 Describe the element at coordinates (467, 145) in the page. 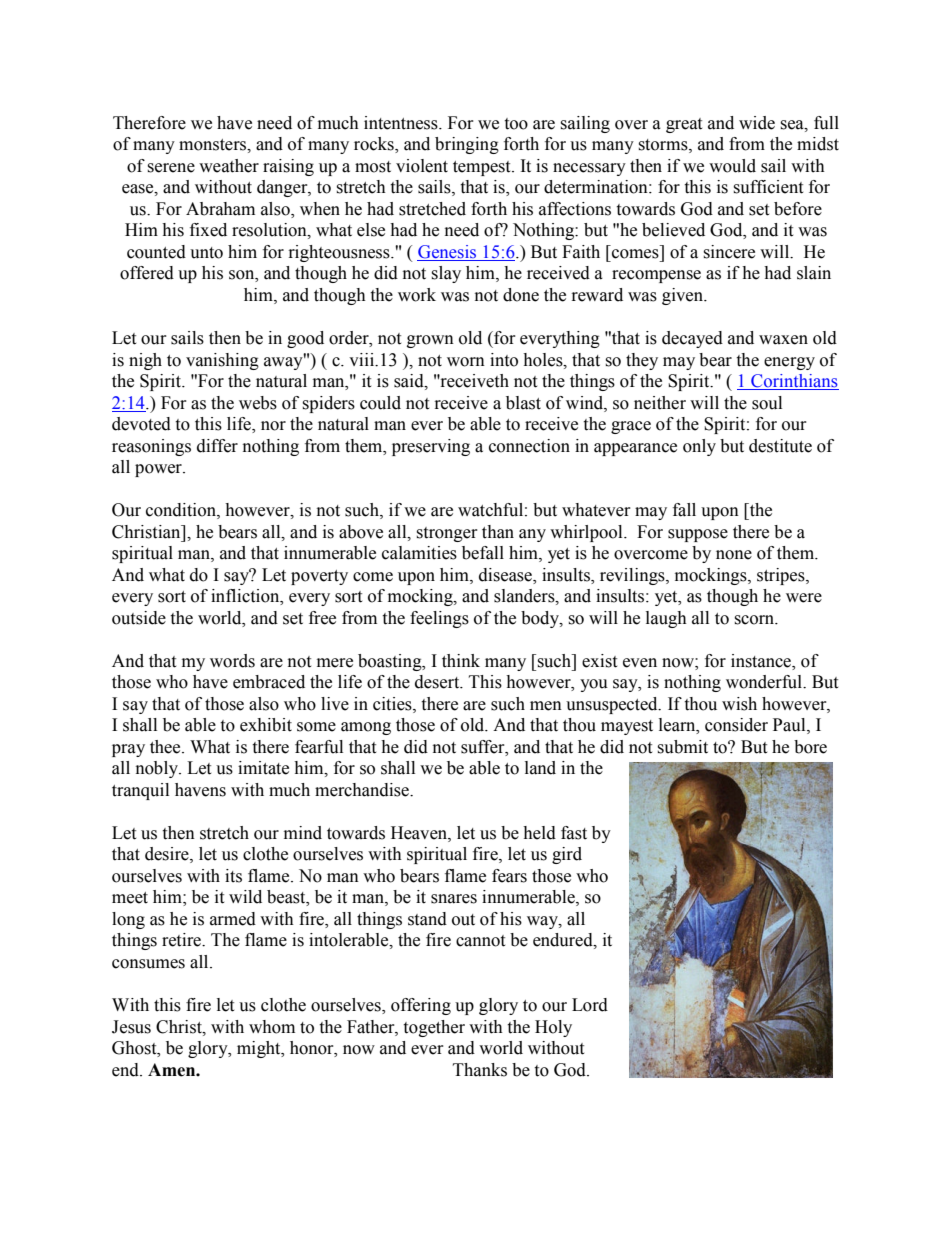

I see `bringing` at that location.
